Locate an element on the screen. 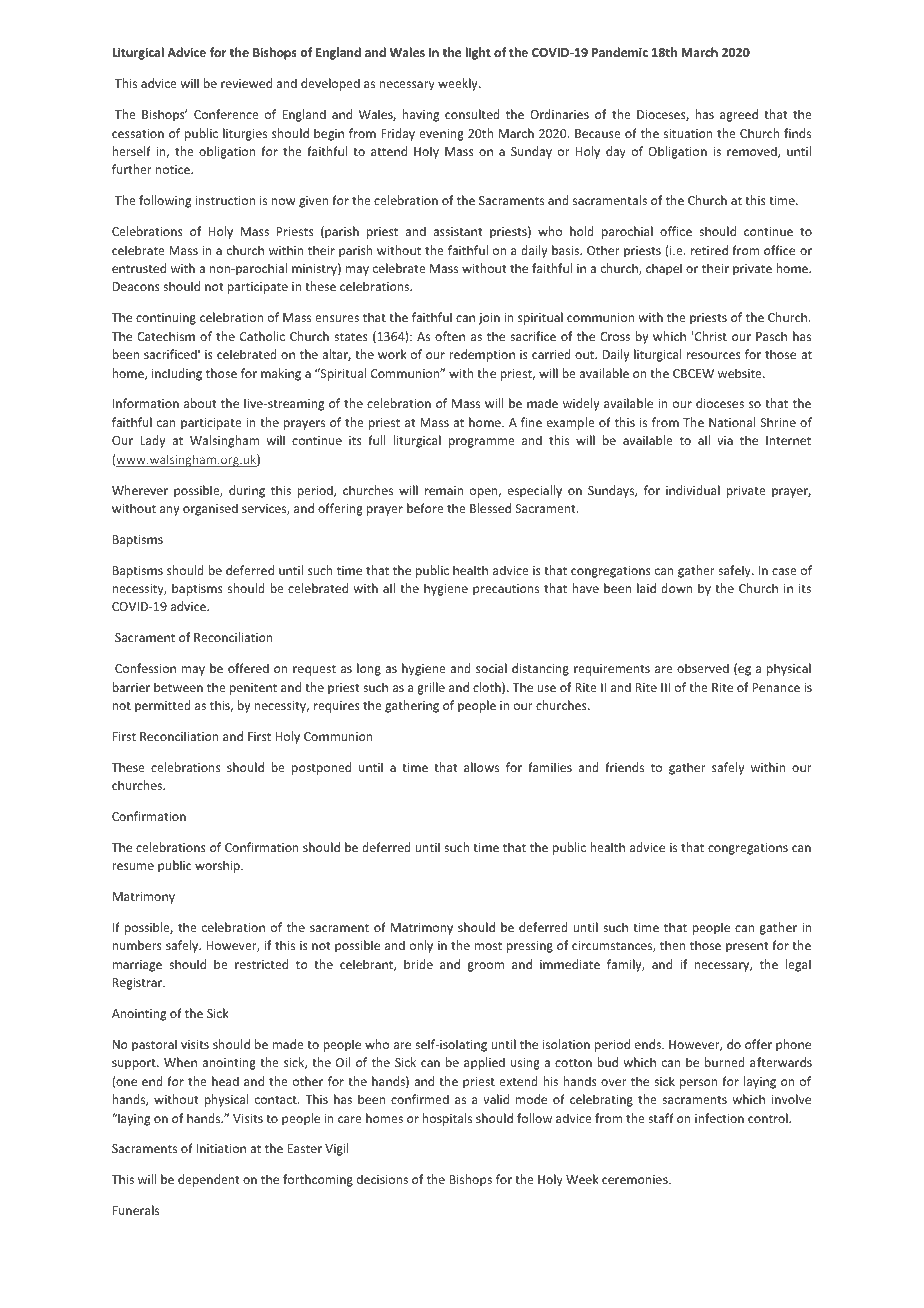  Conference is located at coordinates (226, 114).
